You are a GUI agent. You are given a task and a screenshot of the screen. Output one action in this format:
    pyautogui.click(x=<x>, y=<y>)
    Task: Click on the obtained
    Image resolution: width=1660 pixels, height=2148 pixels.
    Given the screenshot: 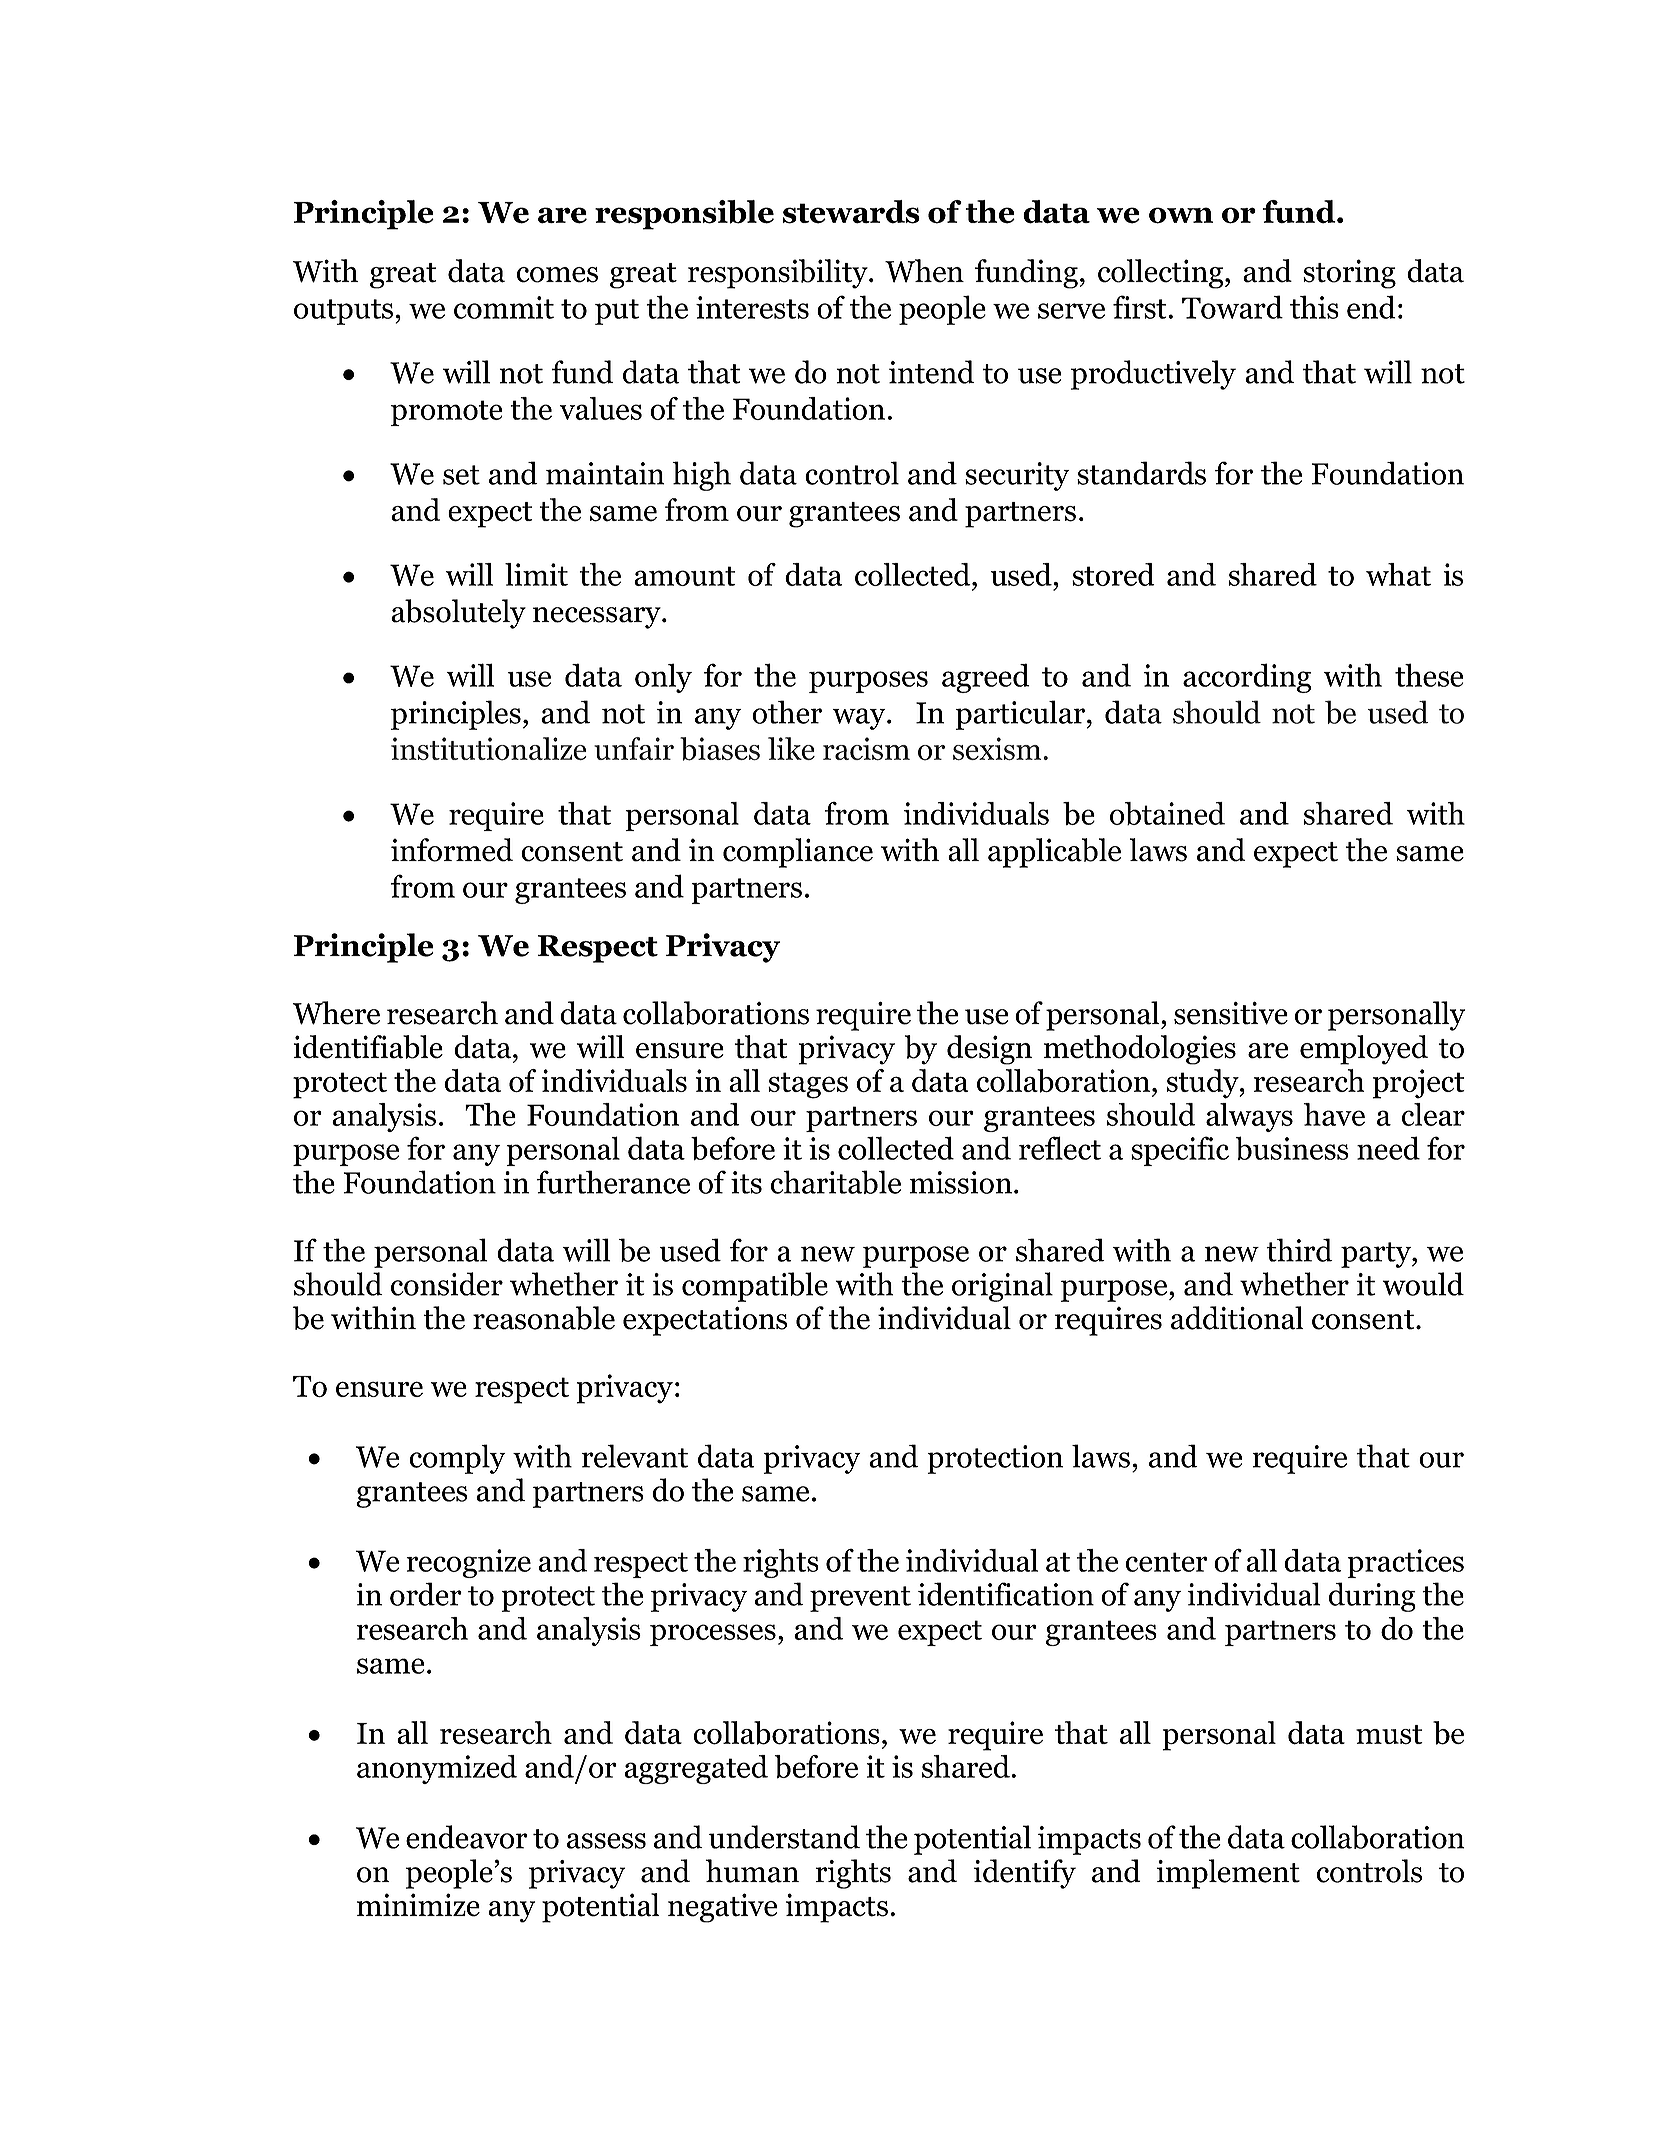 What is the action you would take?
    pyautogui.click(x=1167, y=813)
